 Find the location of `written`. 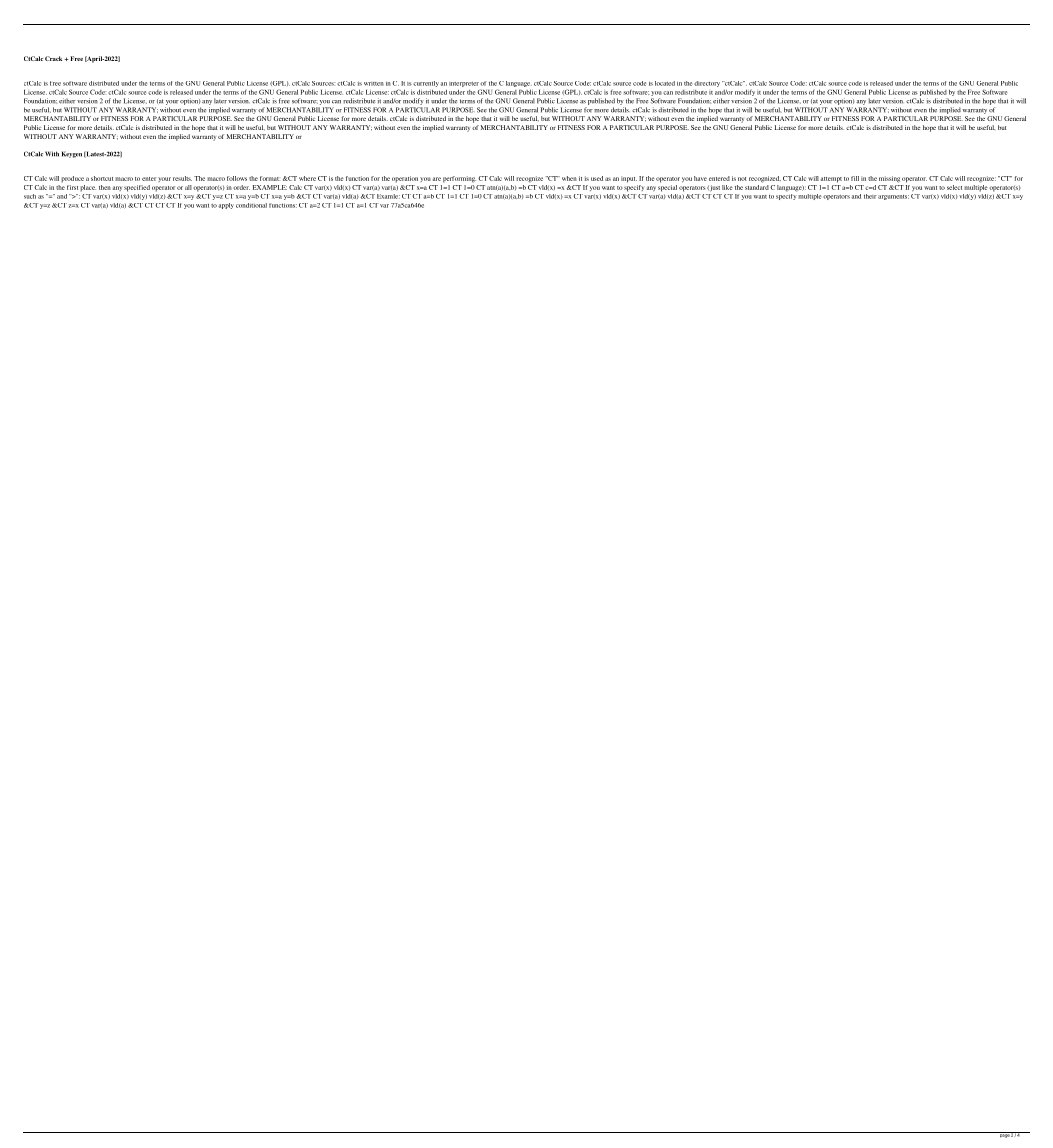

written is located at coordinates (374, 84).
